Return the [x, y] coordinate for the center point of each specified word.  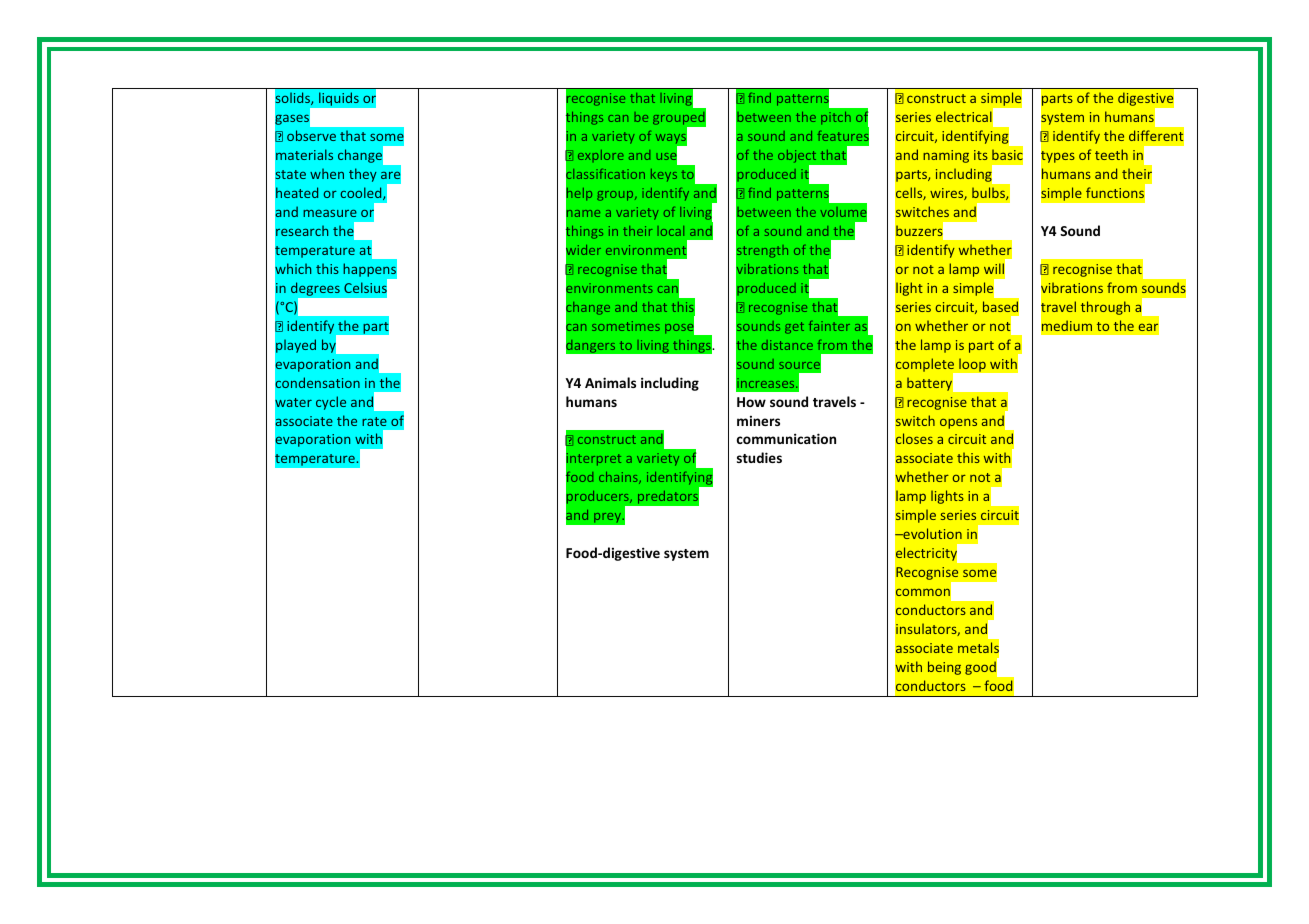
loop [972, 365]
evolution [931, 533]
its [981, 155]
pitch [836, 118]
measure [330, 213]
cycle [331, 403]
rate [374, 421]
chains [619, 478]
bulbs [989, 193]
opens [958, 423]
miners [758, 421]
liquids [339, 99]
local [670, 231]
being [944, 668]
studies [759, 457]
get [794, 328]
